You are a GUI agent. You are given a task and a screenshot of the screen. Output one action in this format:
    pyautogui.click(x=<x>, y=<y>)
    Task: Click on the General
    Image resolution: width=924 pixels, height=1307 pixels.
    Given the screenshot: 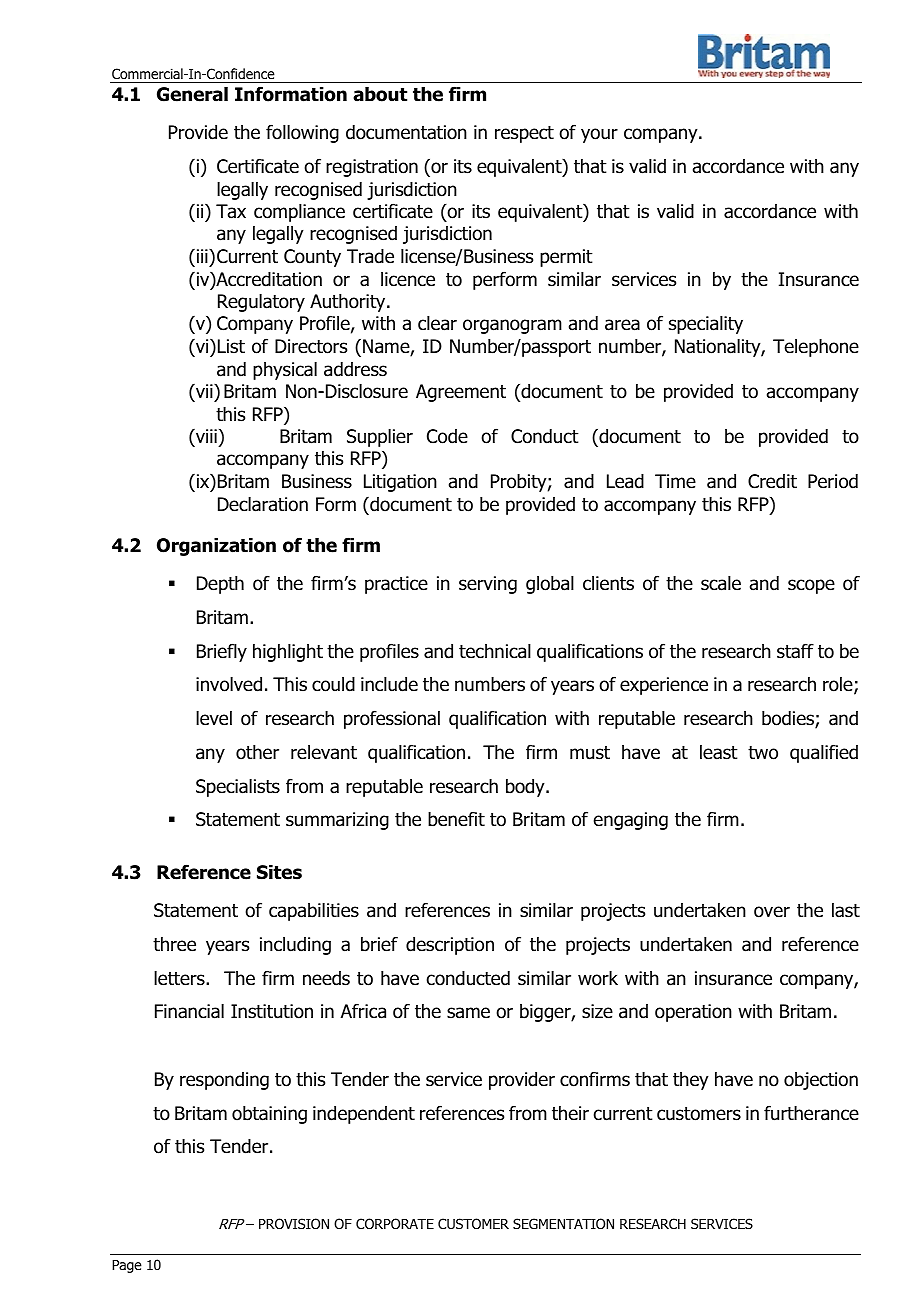 What is the action you would take?
    pyautogui.click(x=192, y=94)
